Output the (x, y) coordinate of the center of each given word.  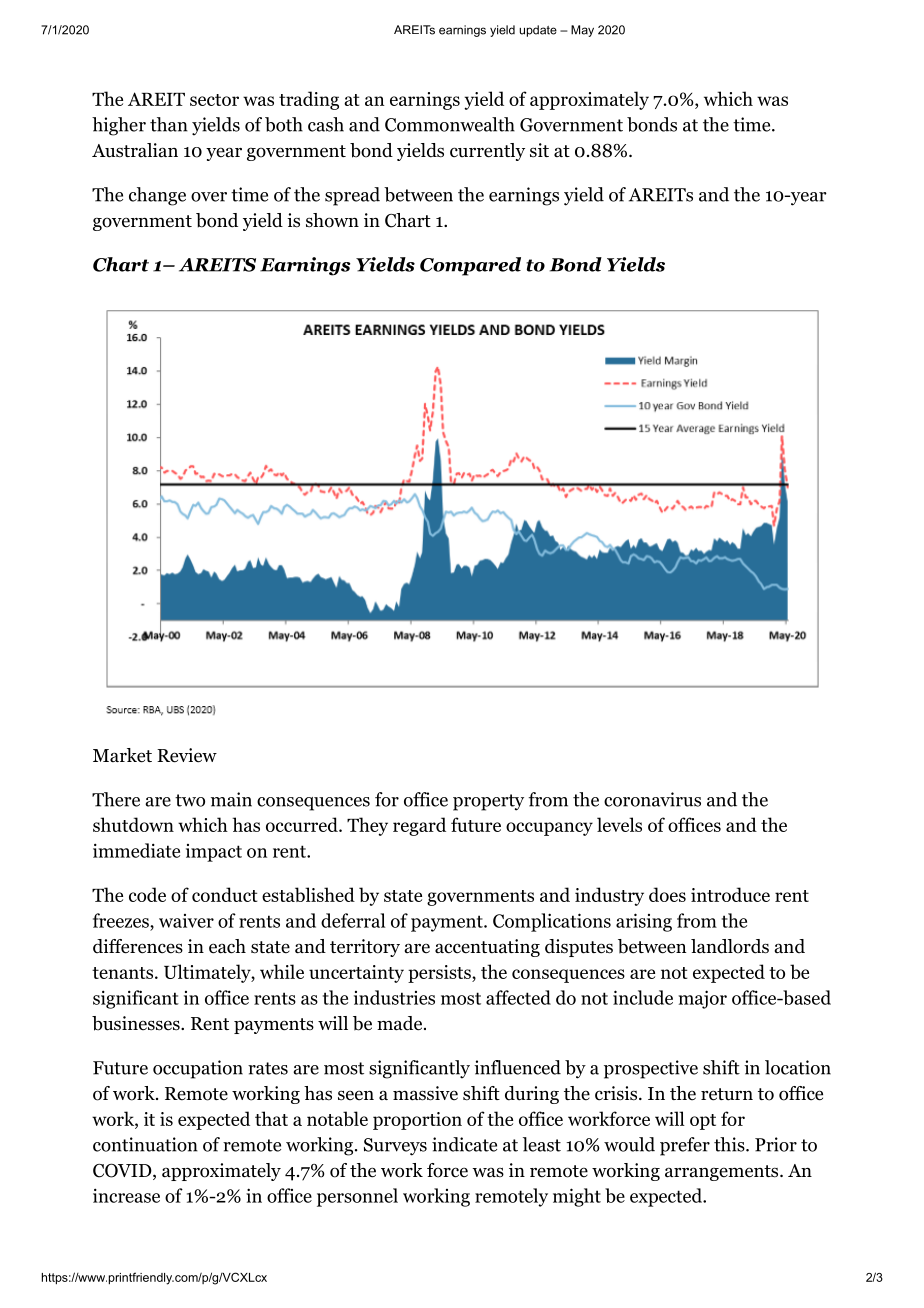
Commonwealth (450, 124)
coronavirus (652, 799)
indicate (464, 1144)
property (488, 802)
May (582, 31)
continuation (145, 1144)
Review (187, 755)
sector (214, 100)
